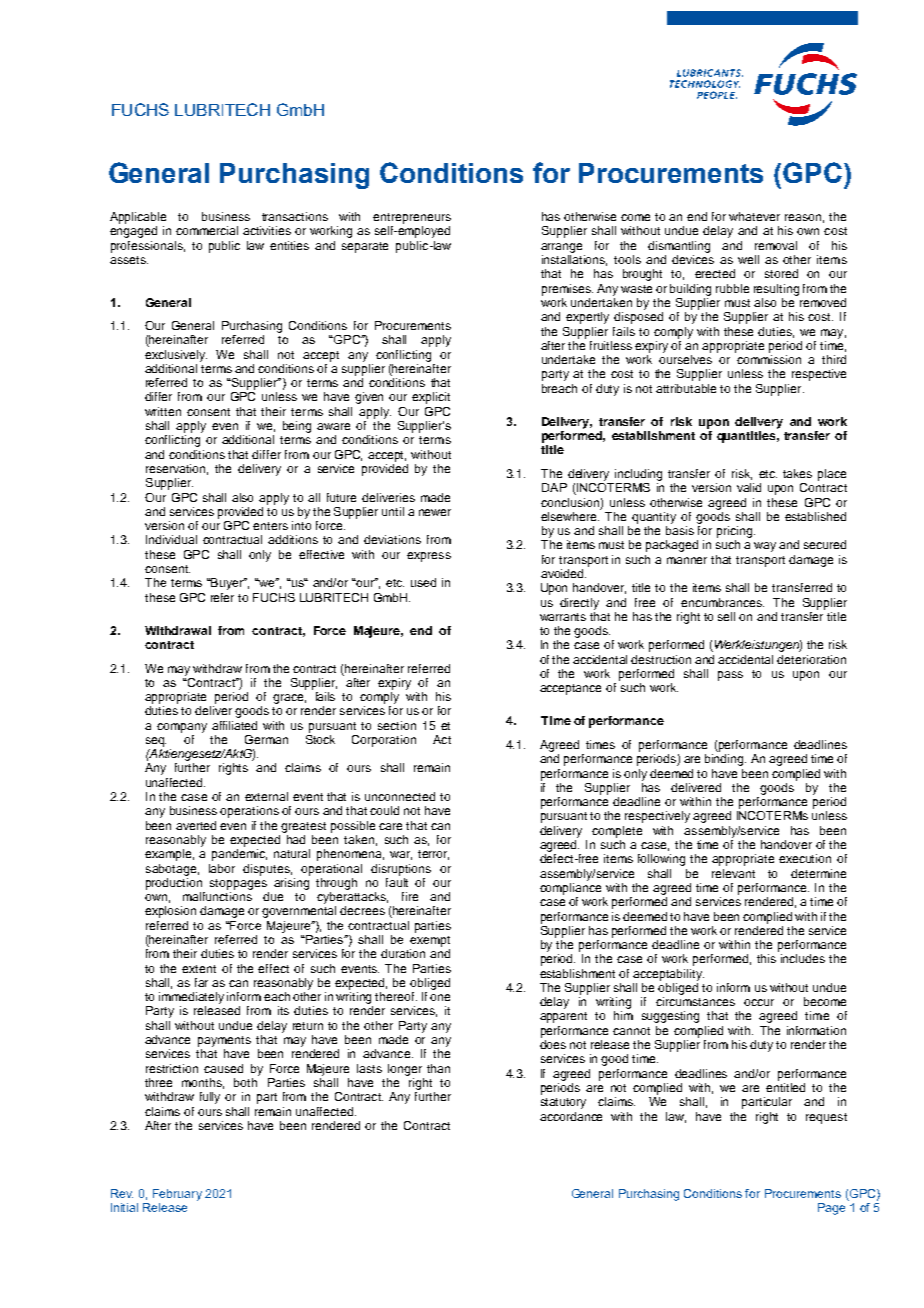 The height and width of the screenshot is (1308, 924). What do you see at coordinates (571, 1116) in the screenshot?
I see `accordance` at bounding box center [571, 1116].
